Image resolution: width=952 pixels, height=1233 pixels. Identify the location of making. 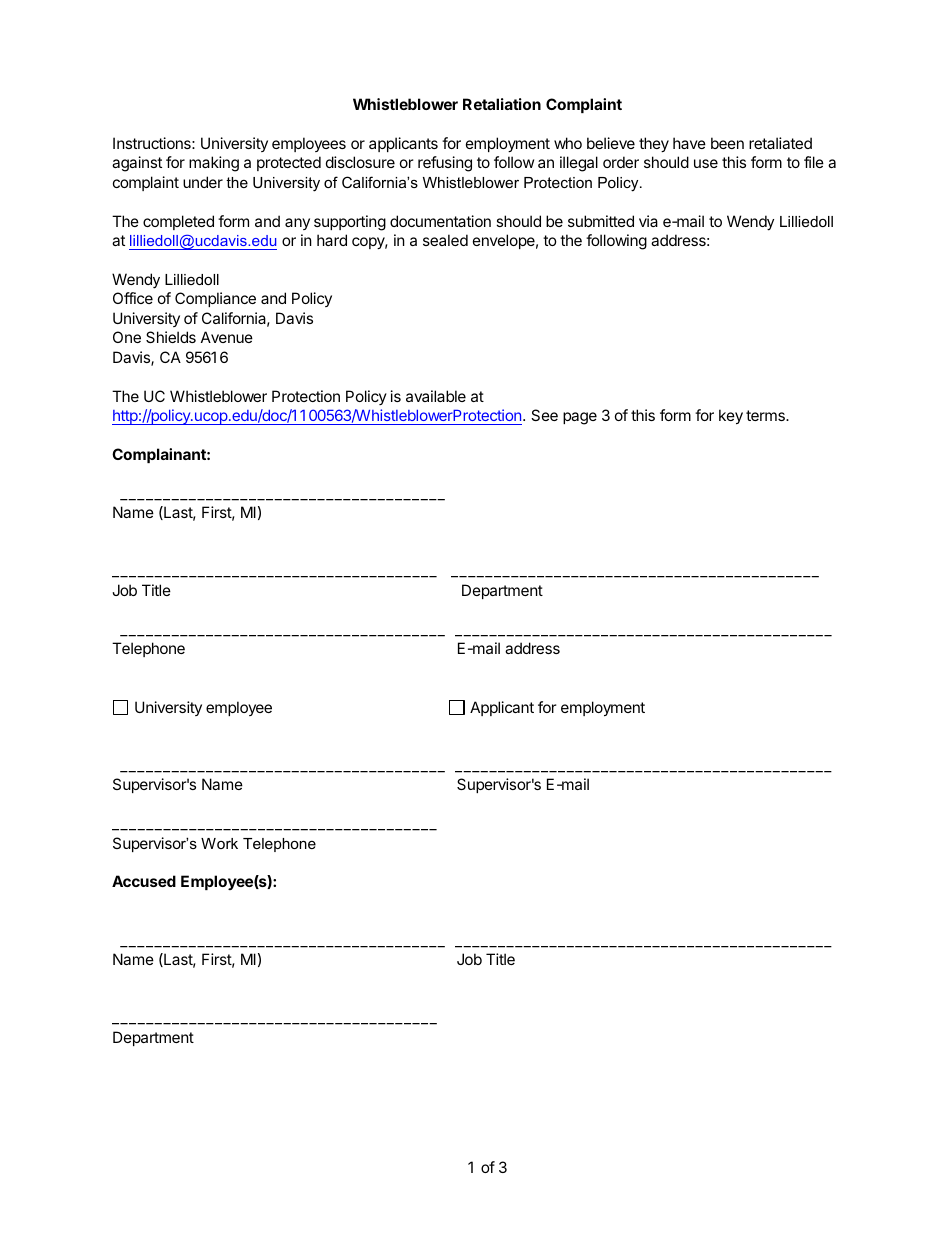
(214, 164).
